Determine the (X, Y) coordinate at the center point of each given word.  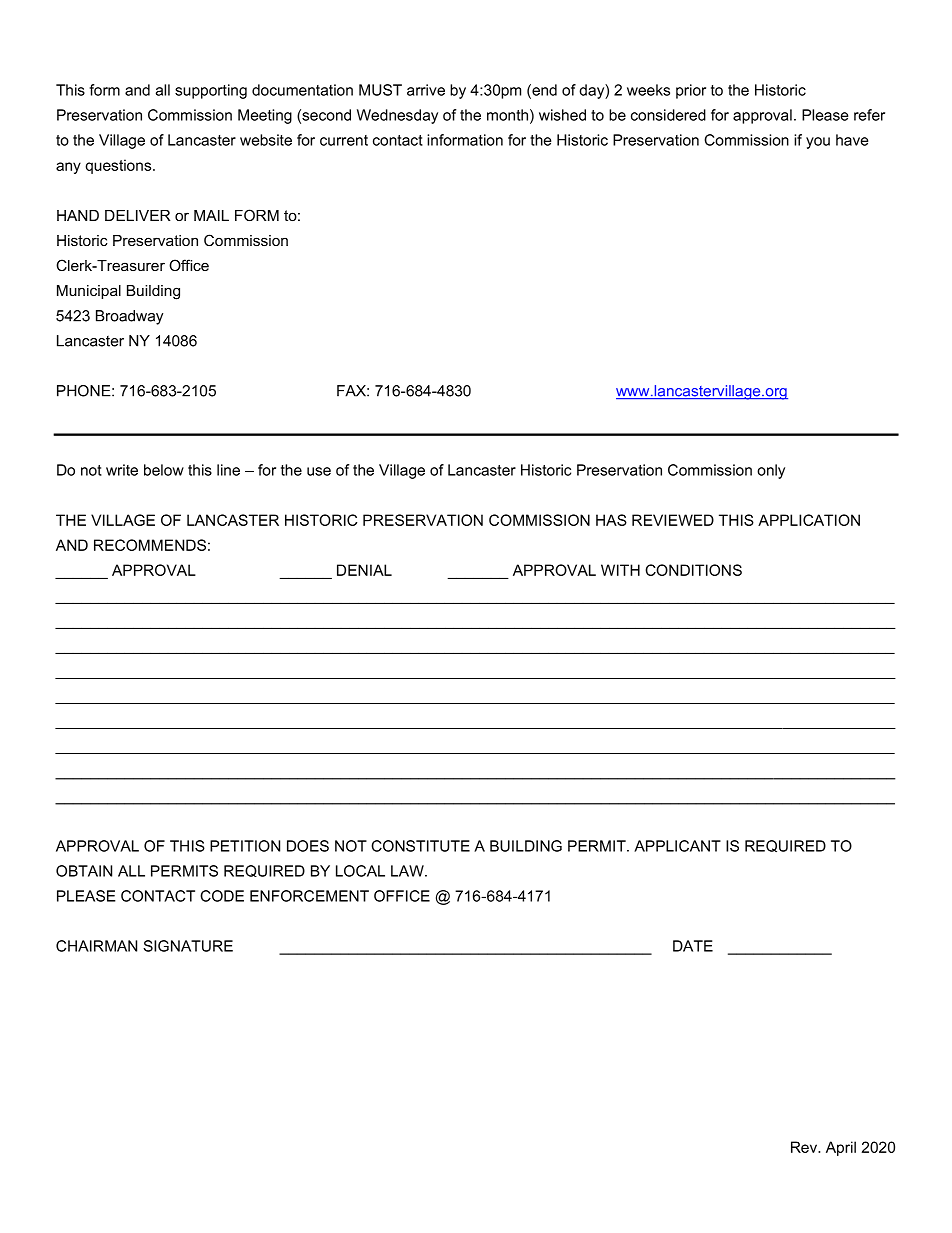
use (319, 471)
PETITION (245, 846)
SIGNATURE (188, 946)
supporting (211, 91)
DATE (693, 946)
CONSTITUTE (420, 846)
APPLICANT (677, 846)
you (818, 143)
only (771, 471)
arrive (426, 90)
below (164, 470)
